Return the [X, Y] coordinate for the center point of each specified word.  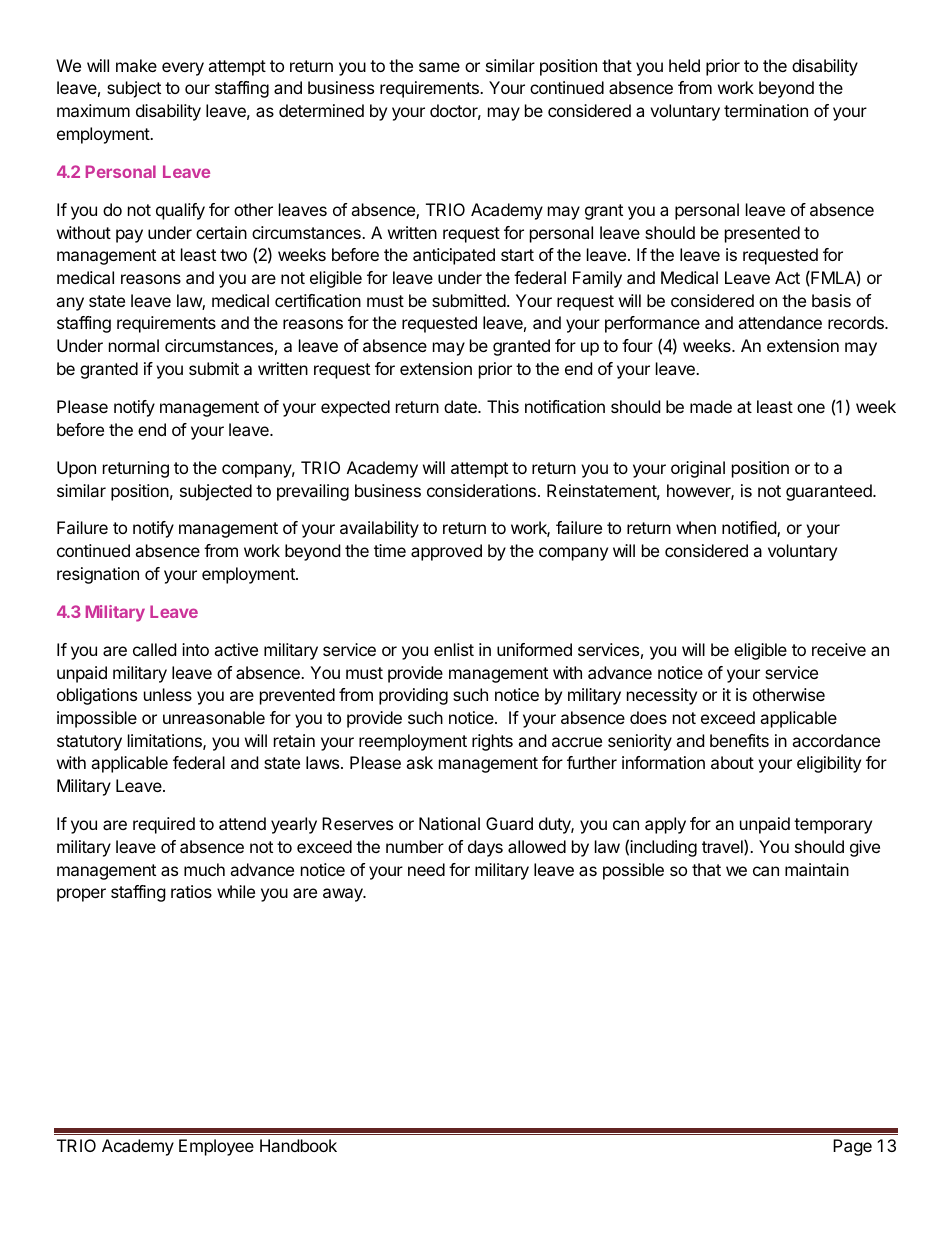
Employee [216, 1147]
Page [852, 1147]
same [439, 67]
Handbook [298, 1145]
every [183, 69]
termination [766, 110]
